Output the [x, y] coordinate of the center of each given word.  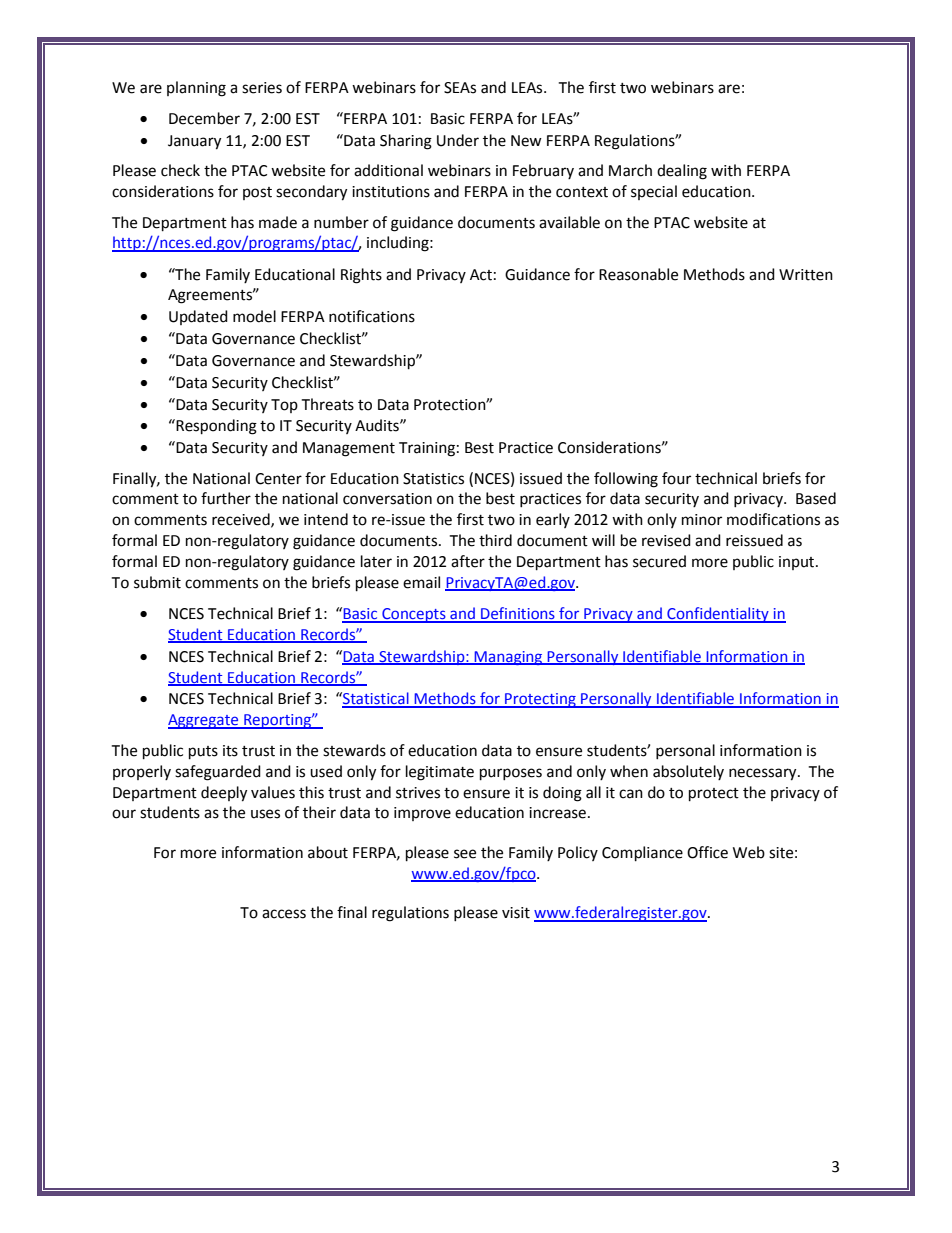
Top [284, 406]
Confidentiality [718, 615]
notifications [372, 316]
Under [458, 140]
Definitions [518, 614]
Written [806, 275]
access [284, 914]
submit [157, 582]
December [204, 118]
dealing [682, 172]
